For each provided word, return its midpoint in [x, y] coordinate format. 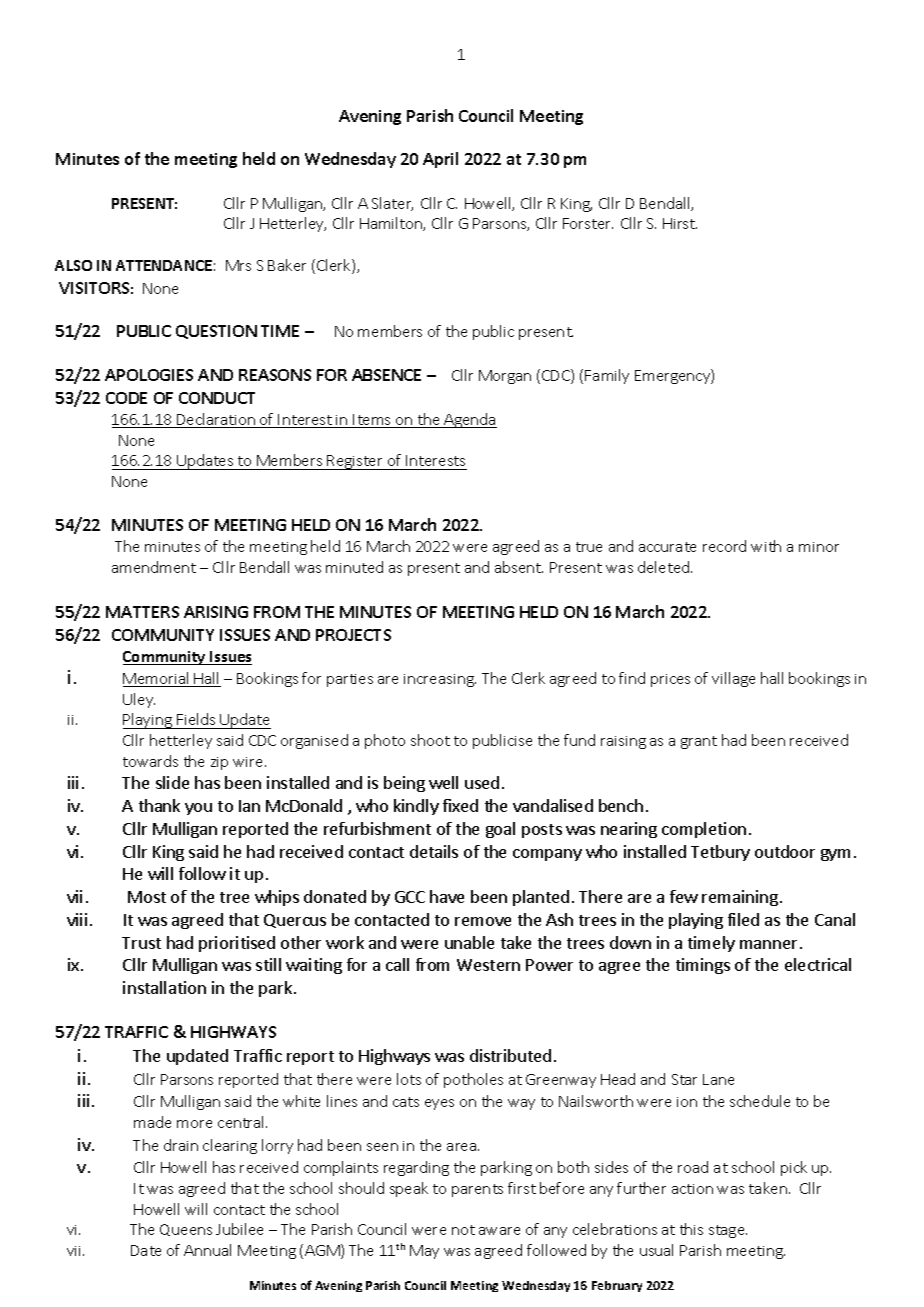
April [440, 160]
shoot [430, 740]
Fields [196, 719]
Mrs [238, 265]
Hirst [680, 223]
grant [699, 742]
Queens [186, 1230]
